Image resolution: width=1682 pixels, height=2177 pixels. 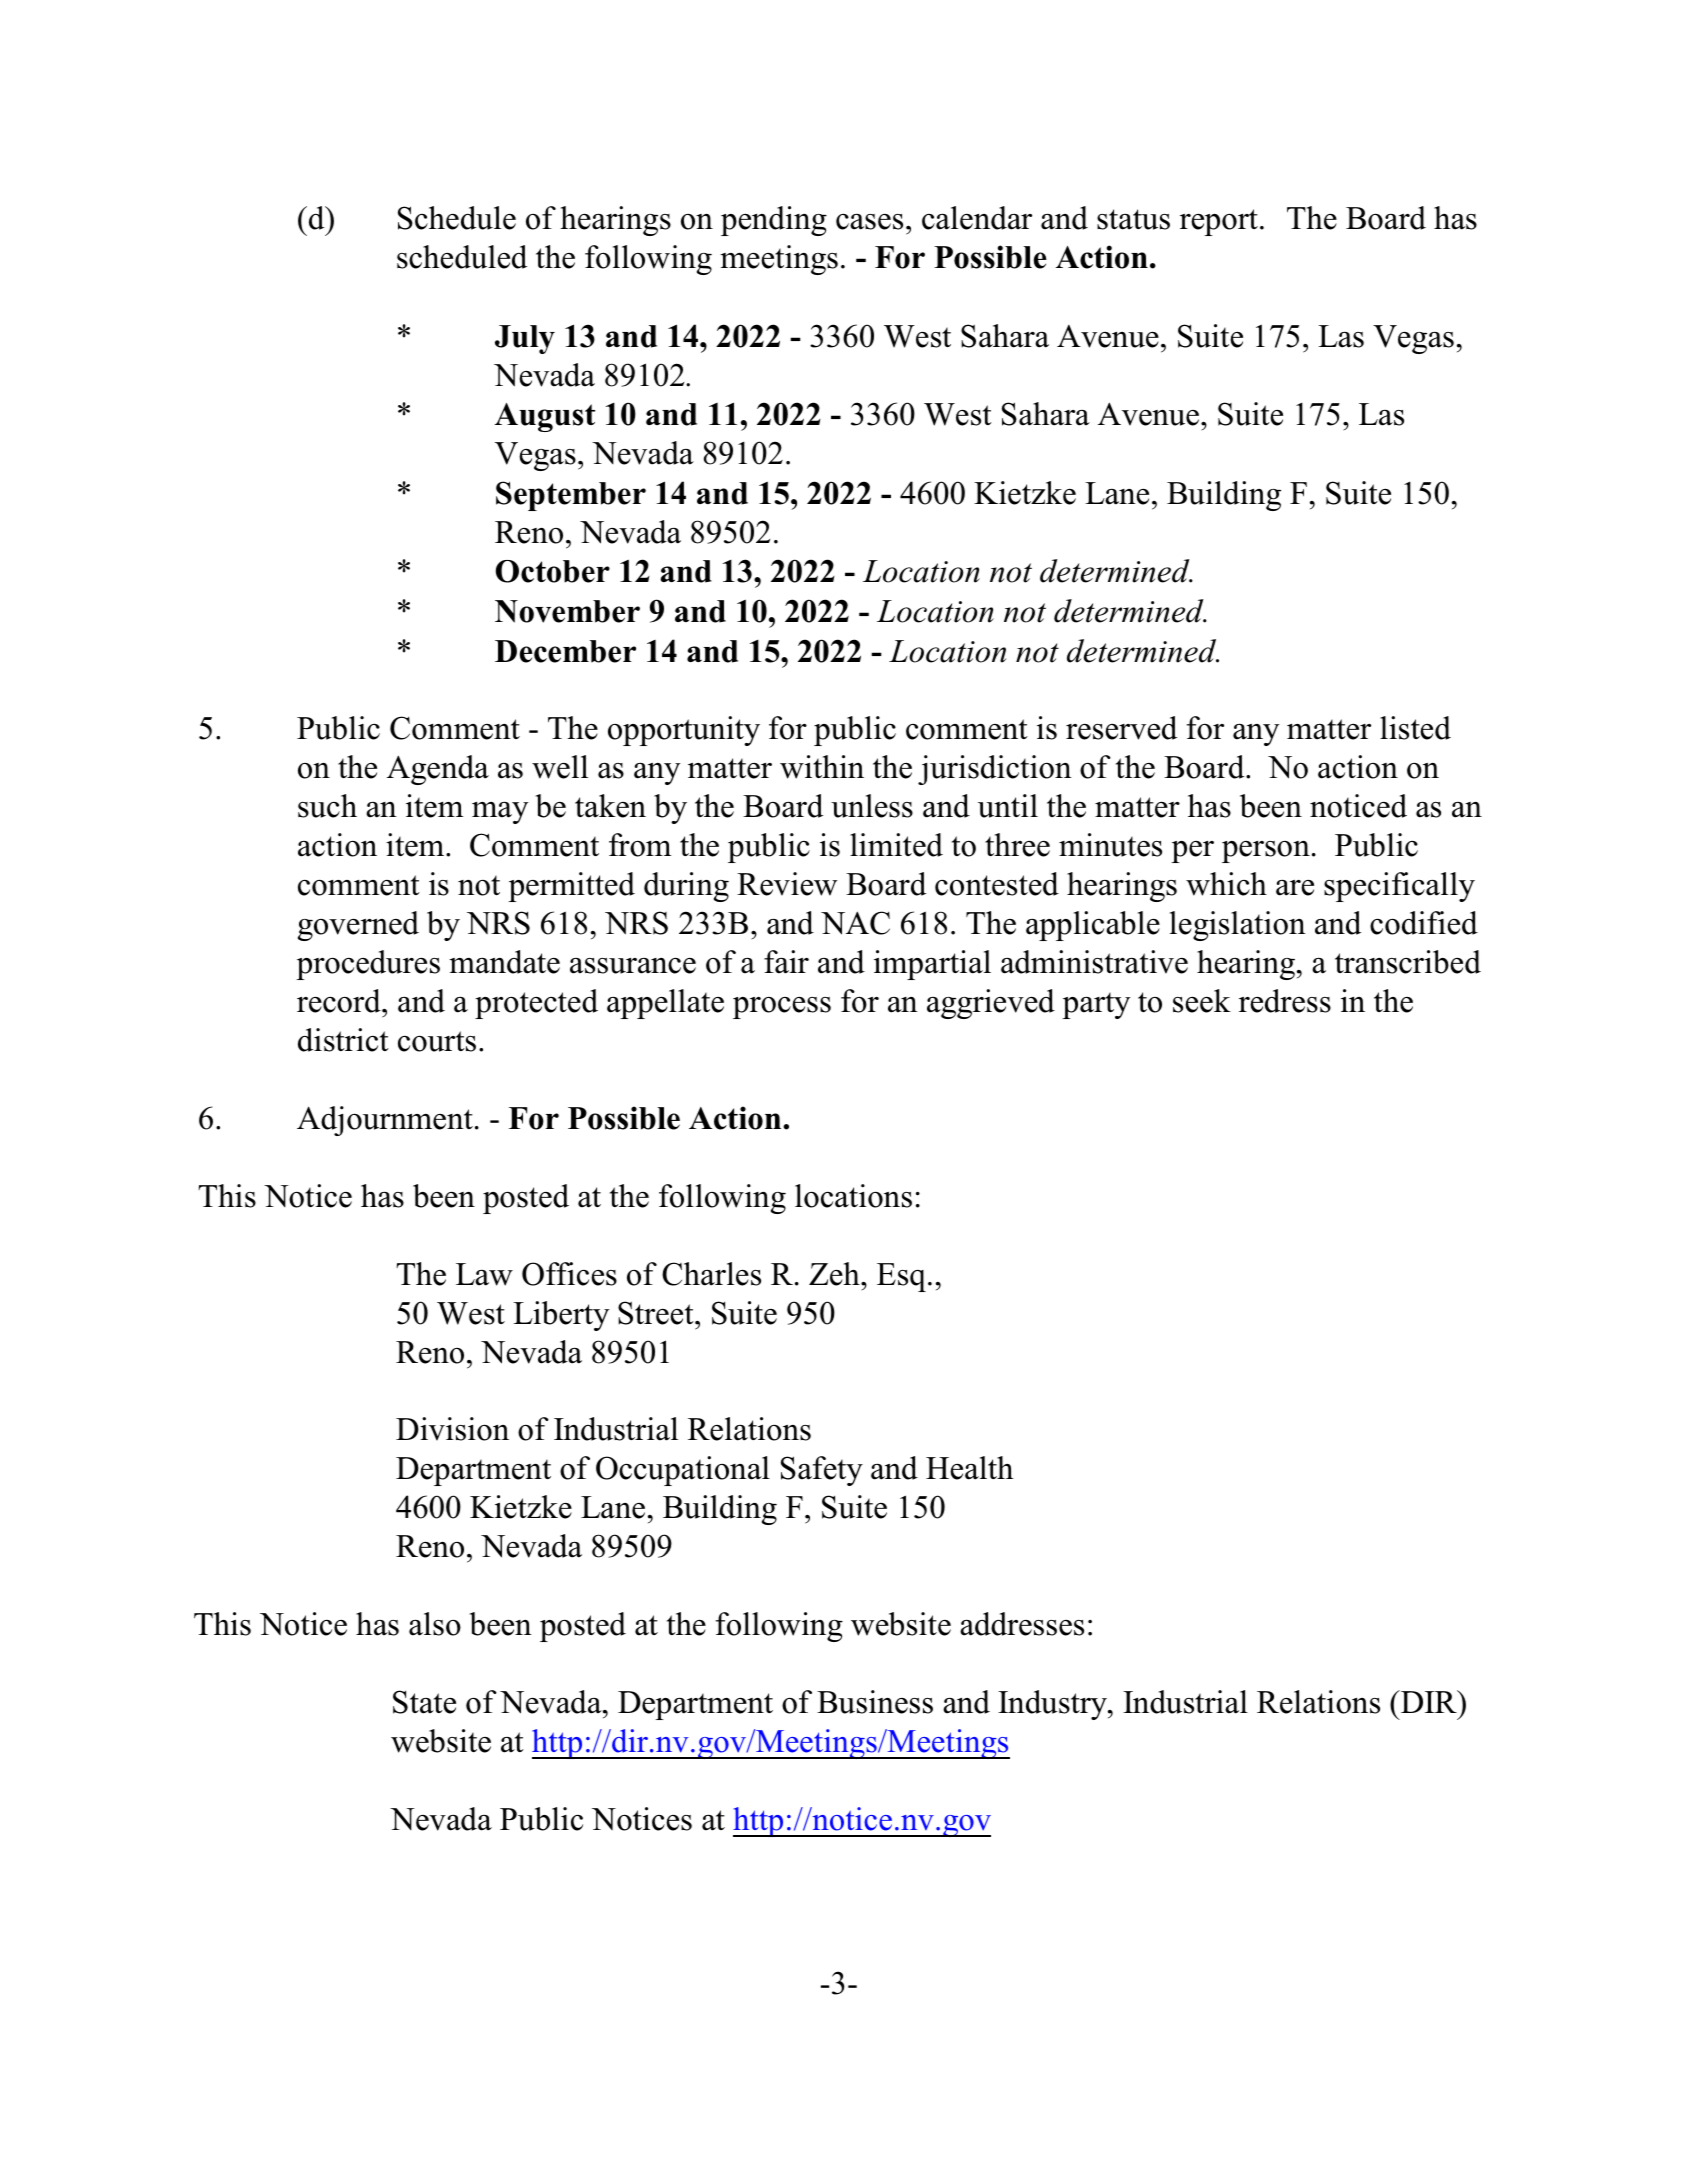 I want to click on cases, so click(x=869, y=222).
